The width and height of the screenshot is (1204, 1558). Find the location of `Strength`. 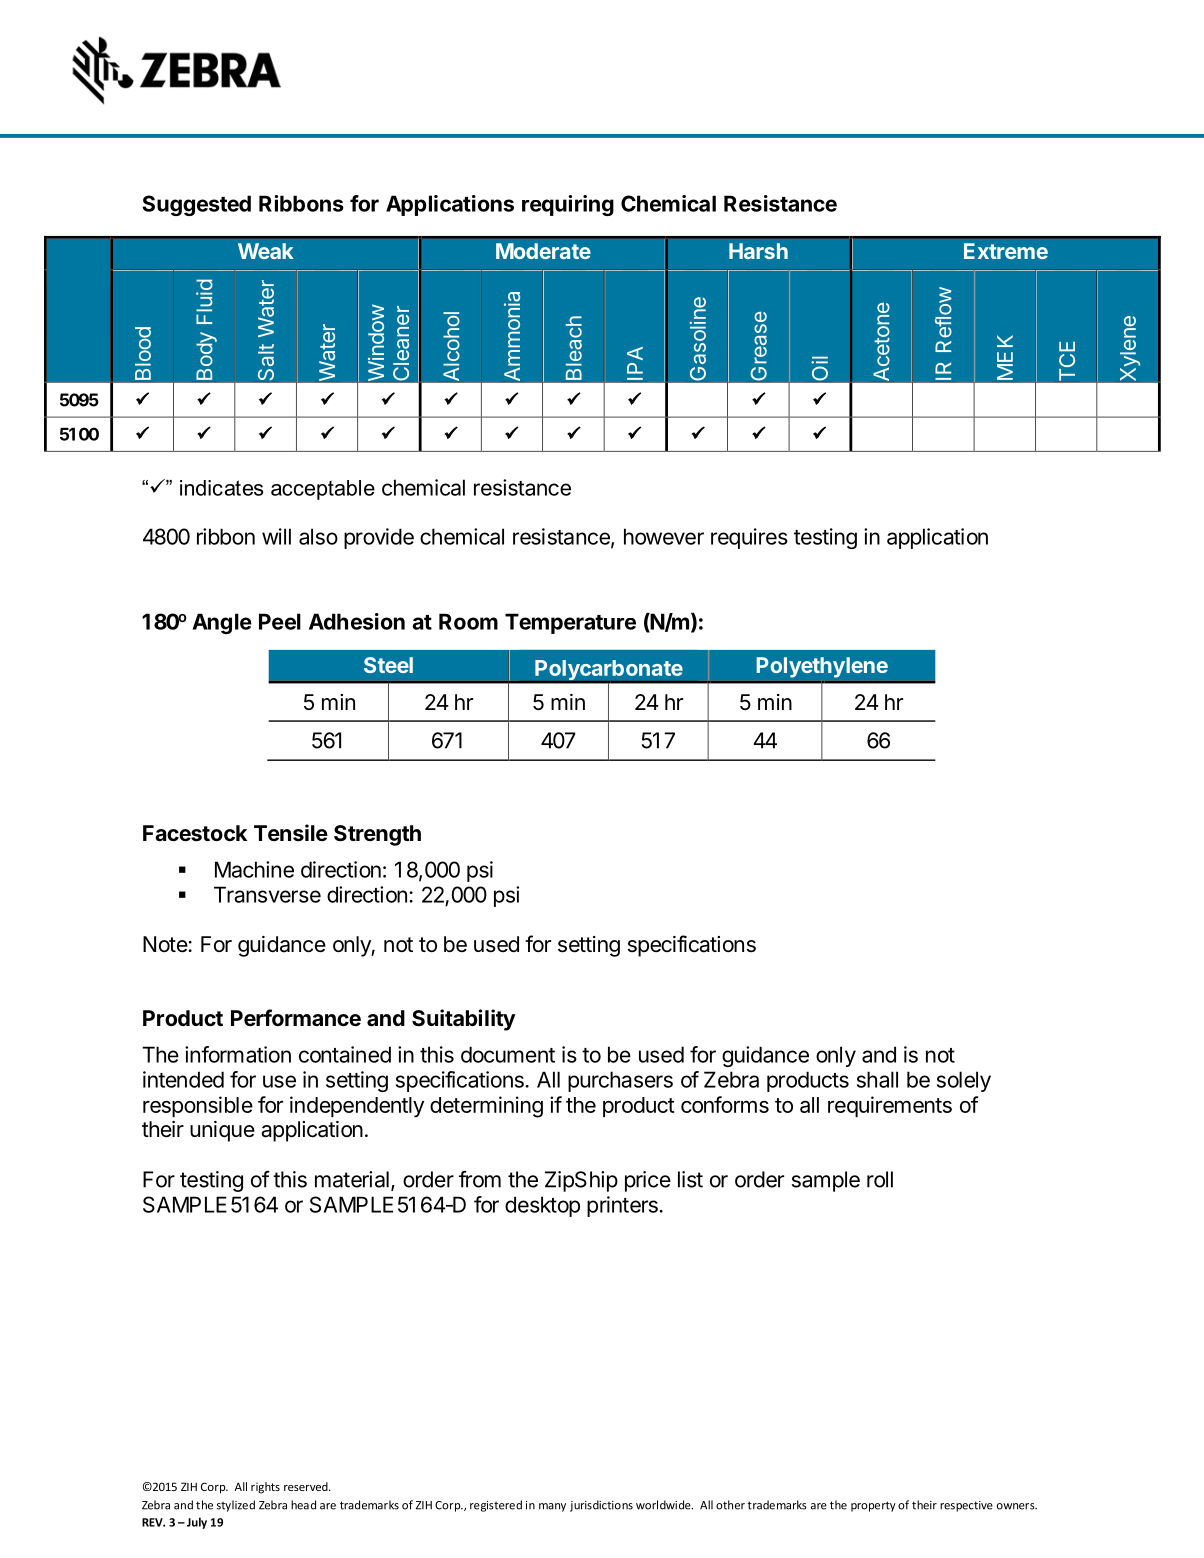

Strength is located at coordinates (377, 835).
